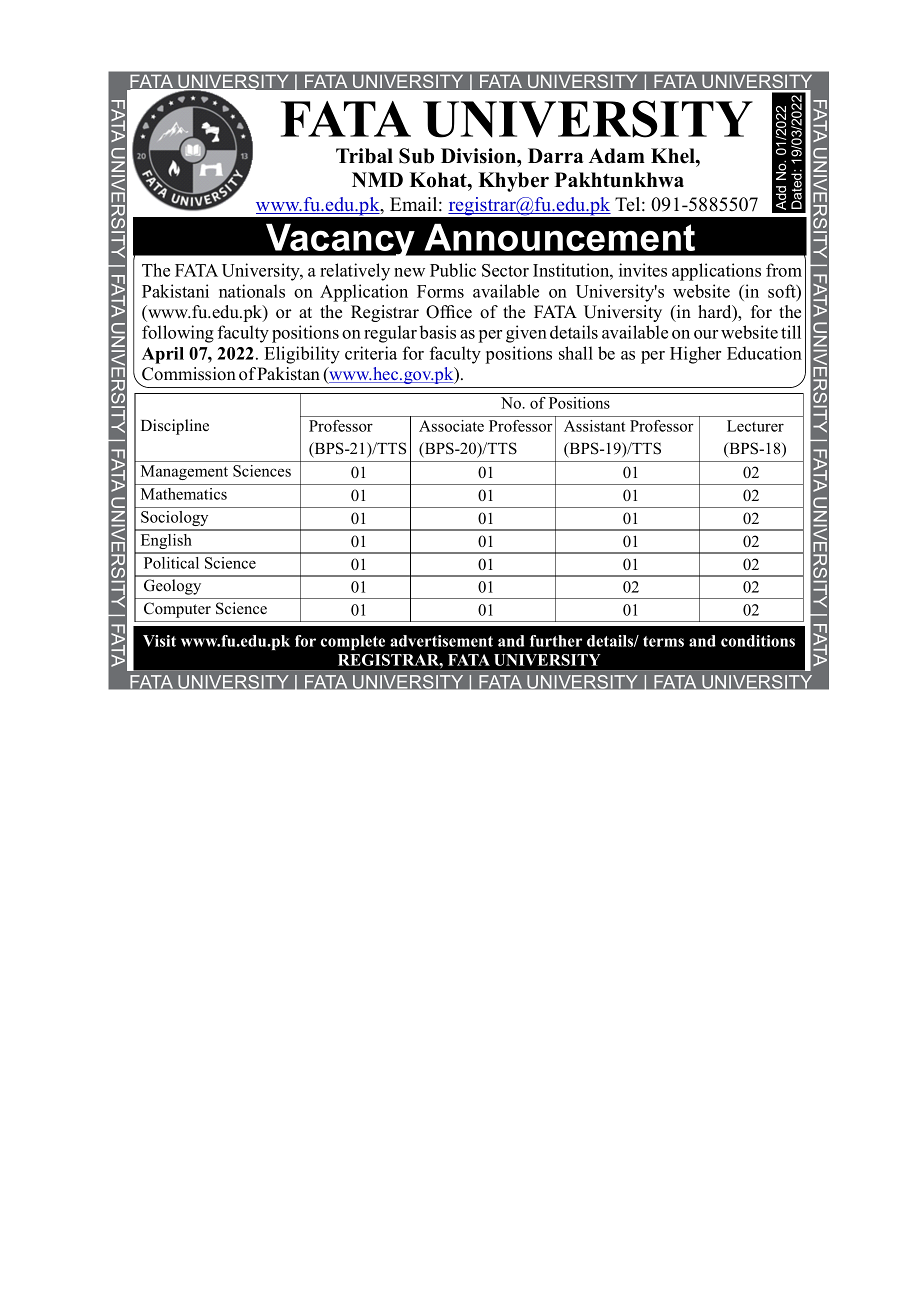 This page has width=924, height=1308. I want to click on Lecturer, so click(755, 426).
